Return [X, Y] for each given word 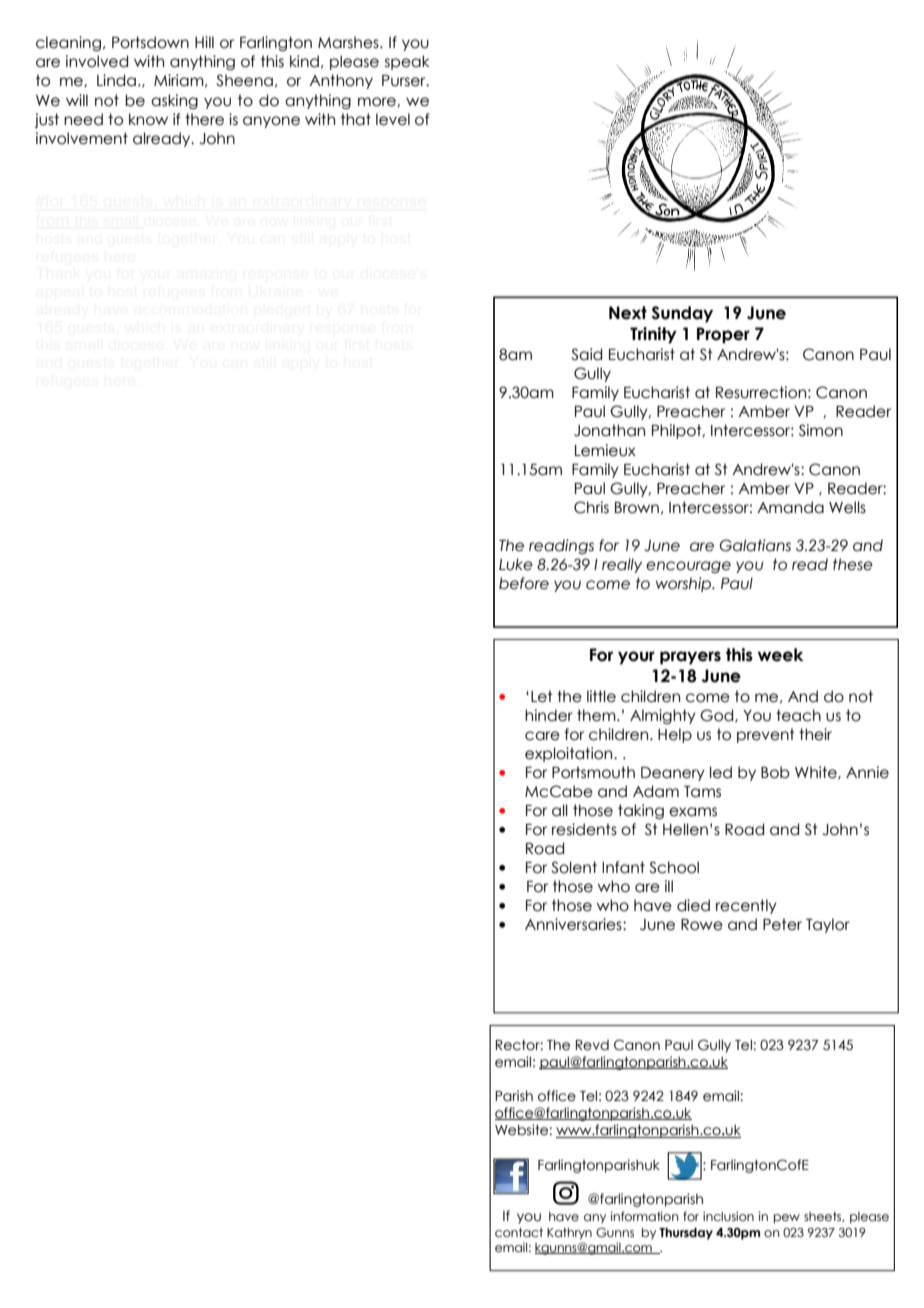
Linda [116, 80]
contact [519, 1232]
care [542, 736]
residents [584, 829]
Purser [405, 81]
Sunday [682, 314]
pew [787, 1219]
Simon [821, 430]
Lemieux [605, 450]
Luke [516, 564]
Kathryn [569, 1234]
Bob [775, 772]
